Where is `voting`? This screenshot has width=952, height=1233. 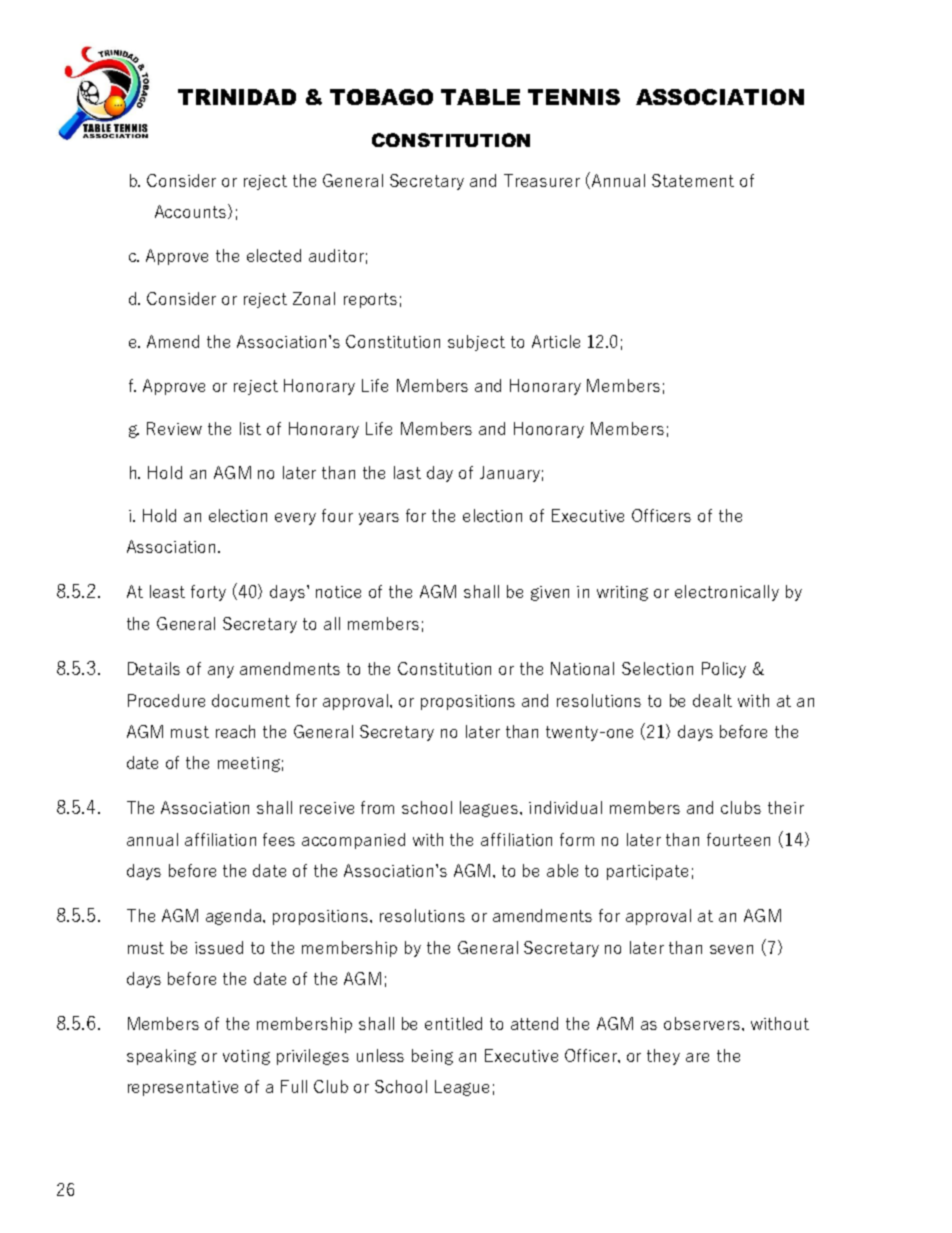 voting is located at coordinates (246, 1057).
